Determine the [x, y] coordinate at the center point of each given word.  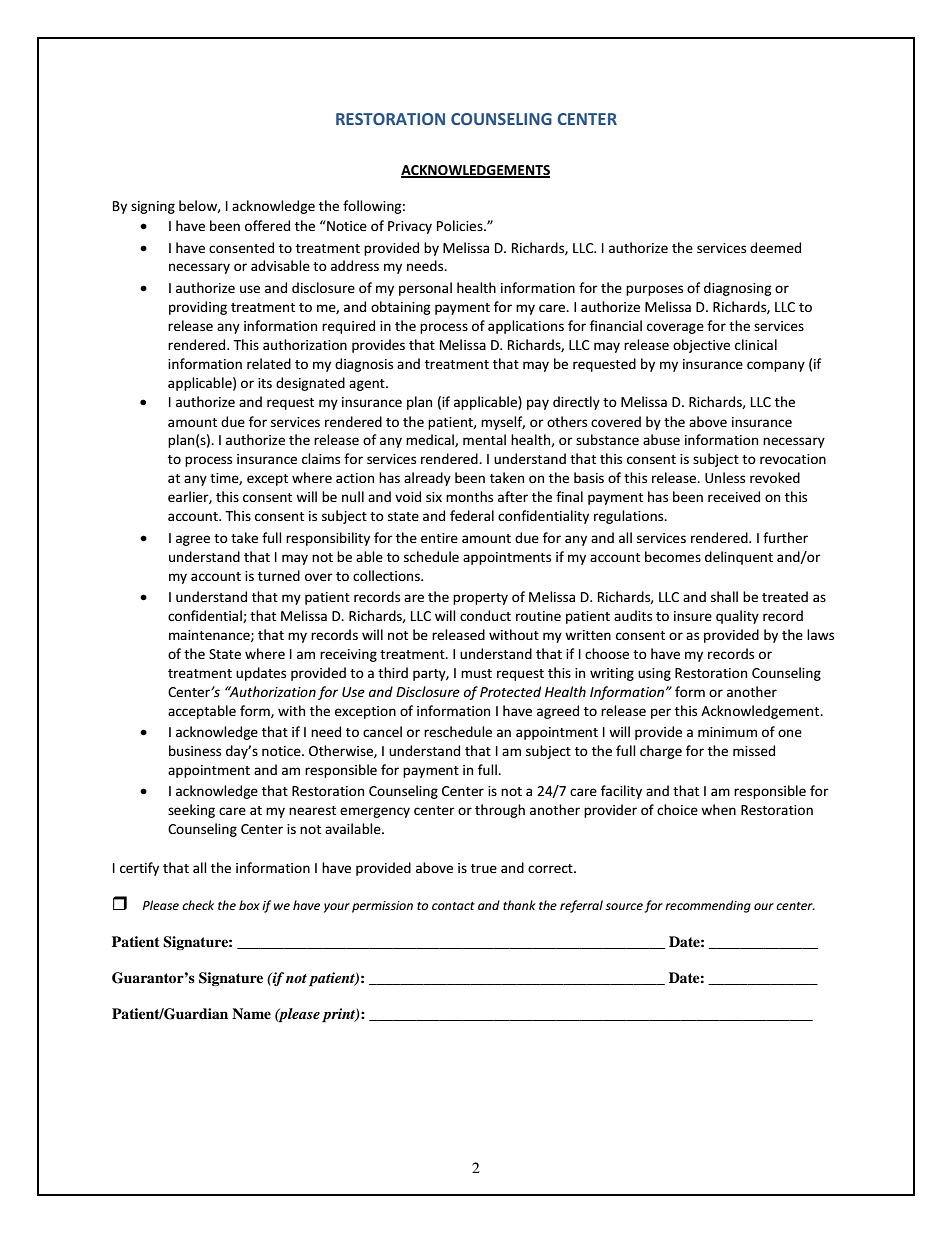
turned [279, 575]
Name [251, 1013]
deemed [775, 247]
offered [267, 225]
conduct [485, 615]
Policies [461, 225]
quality [737, 617]
